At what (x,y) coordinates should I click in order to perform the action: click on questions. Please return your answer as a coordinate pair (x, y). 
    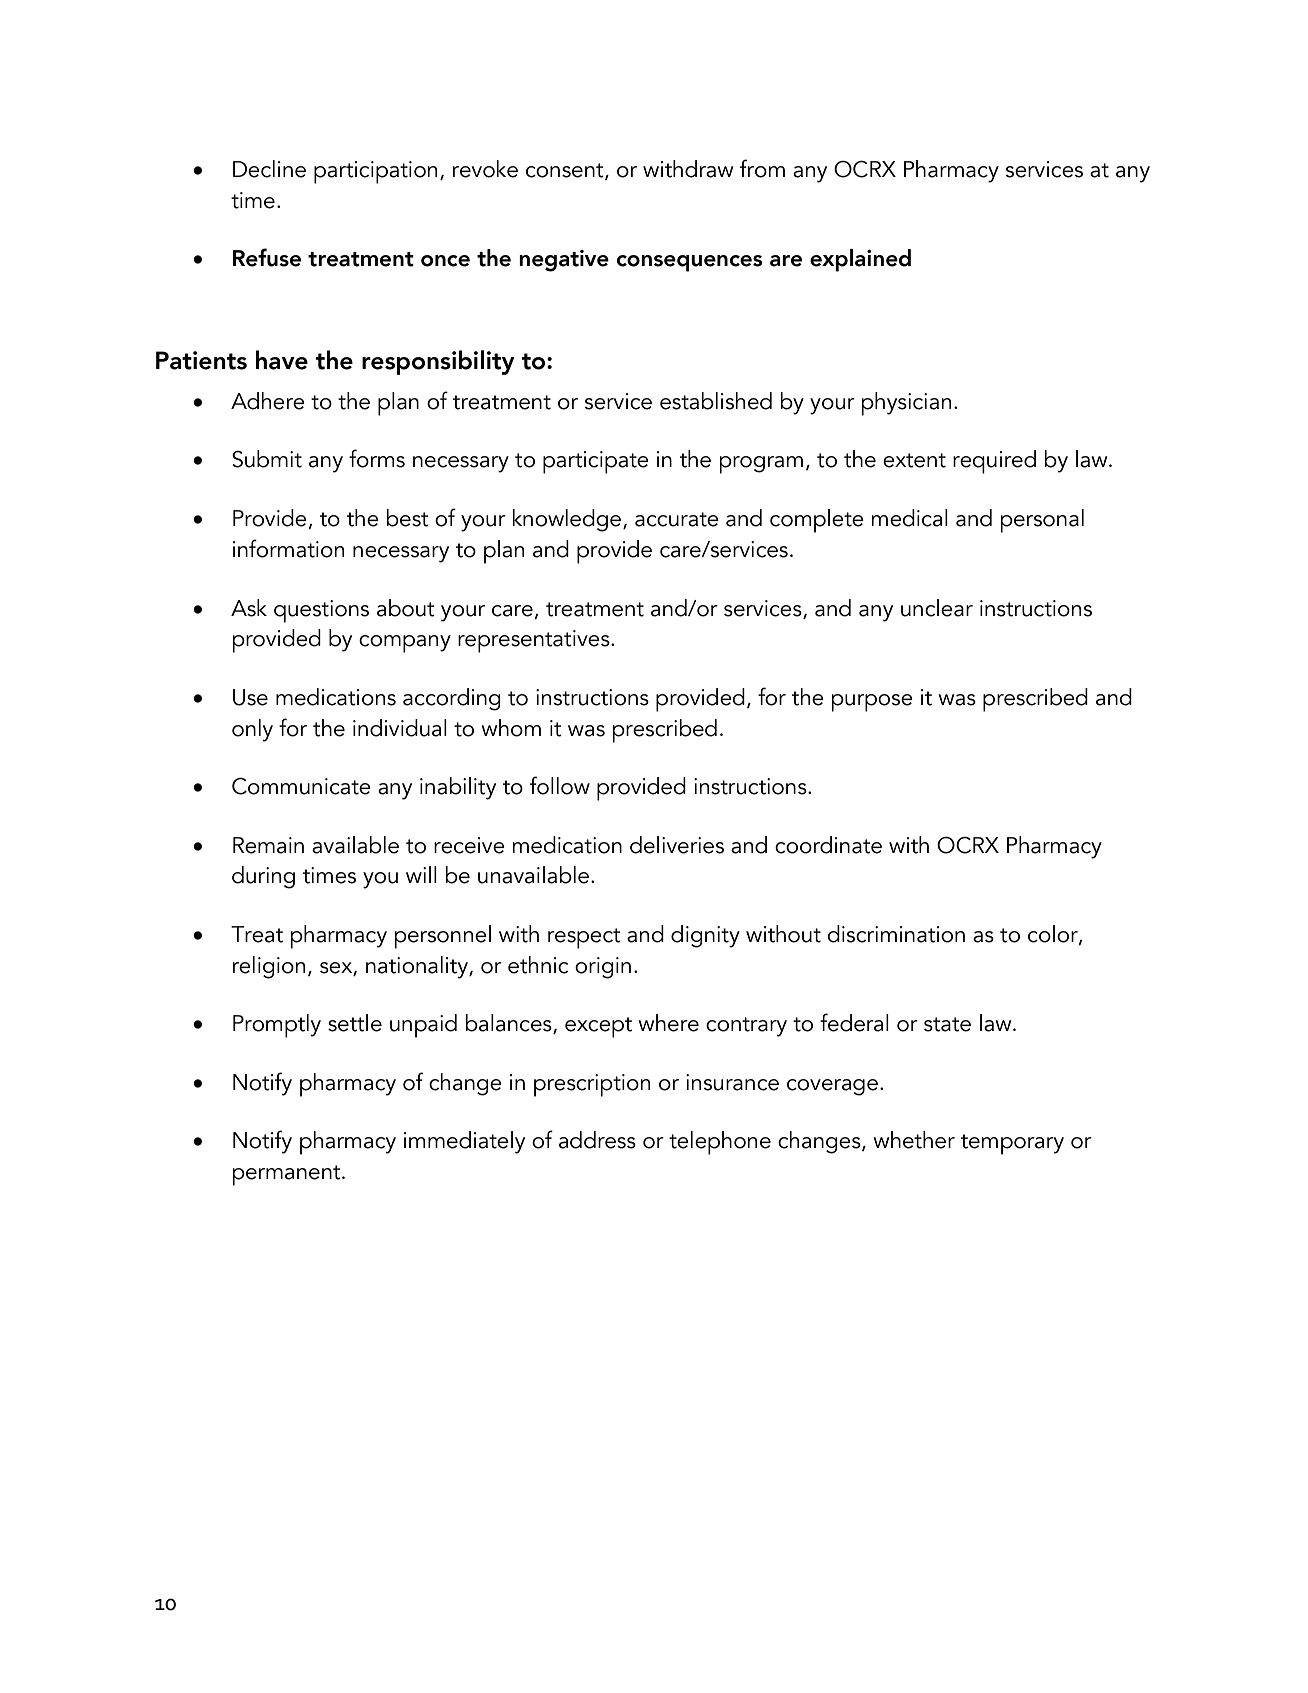
    Looking at the image, I should click on (321, 611).
